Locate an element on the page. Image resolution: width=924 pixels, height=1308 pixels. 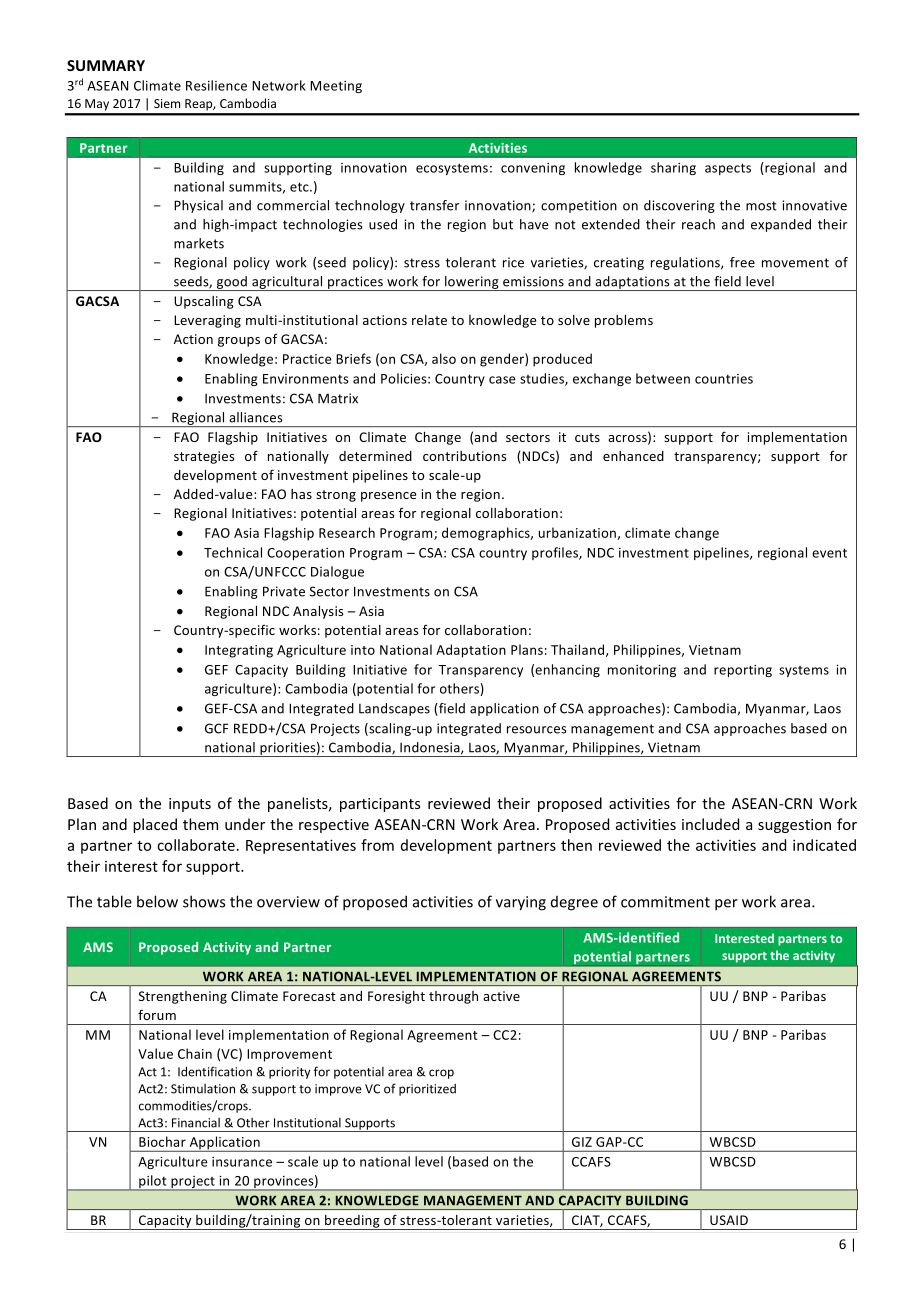
pilot is located at coordinates (153, 1183).
